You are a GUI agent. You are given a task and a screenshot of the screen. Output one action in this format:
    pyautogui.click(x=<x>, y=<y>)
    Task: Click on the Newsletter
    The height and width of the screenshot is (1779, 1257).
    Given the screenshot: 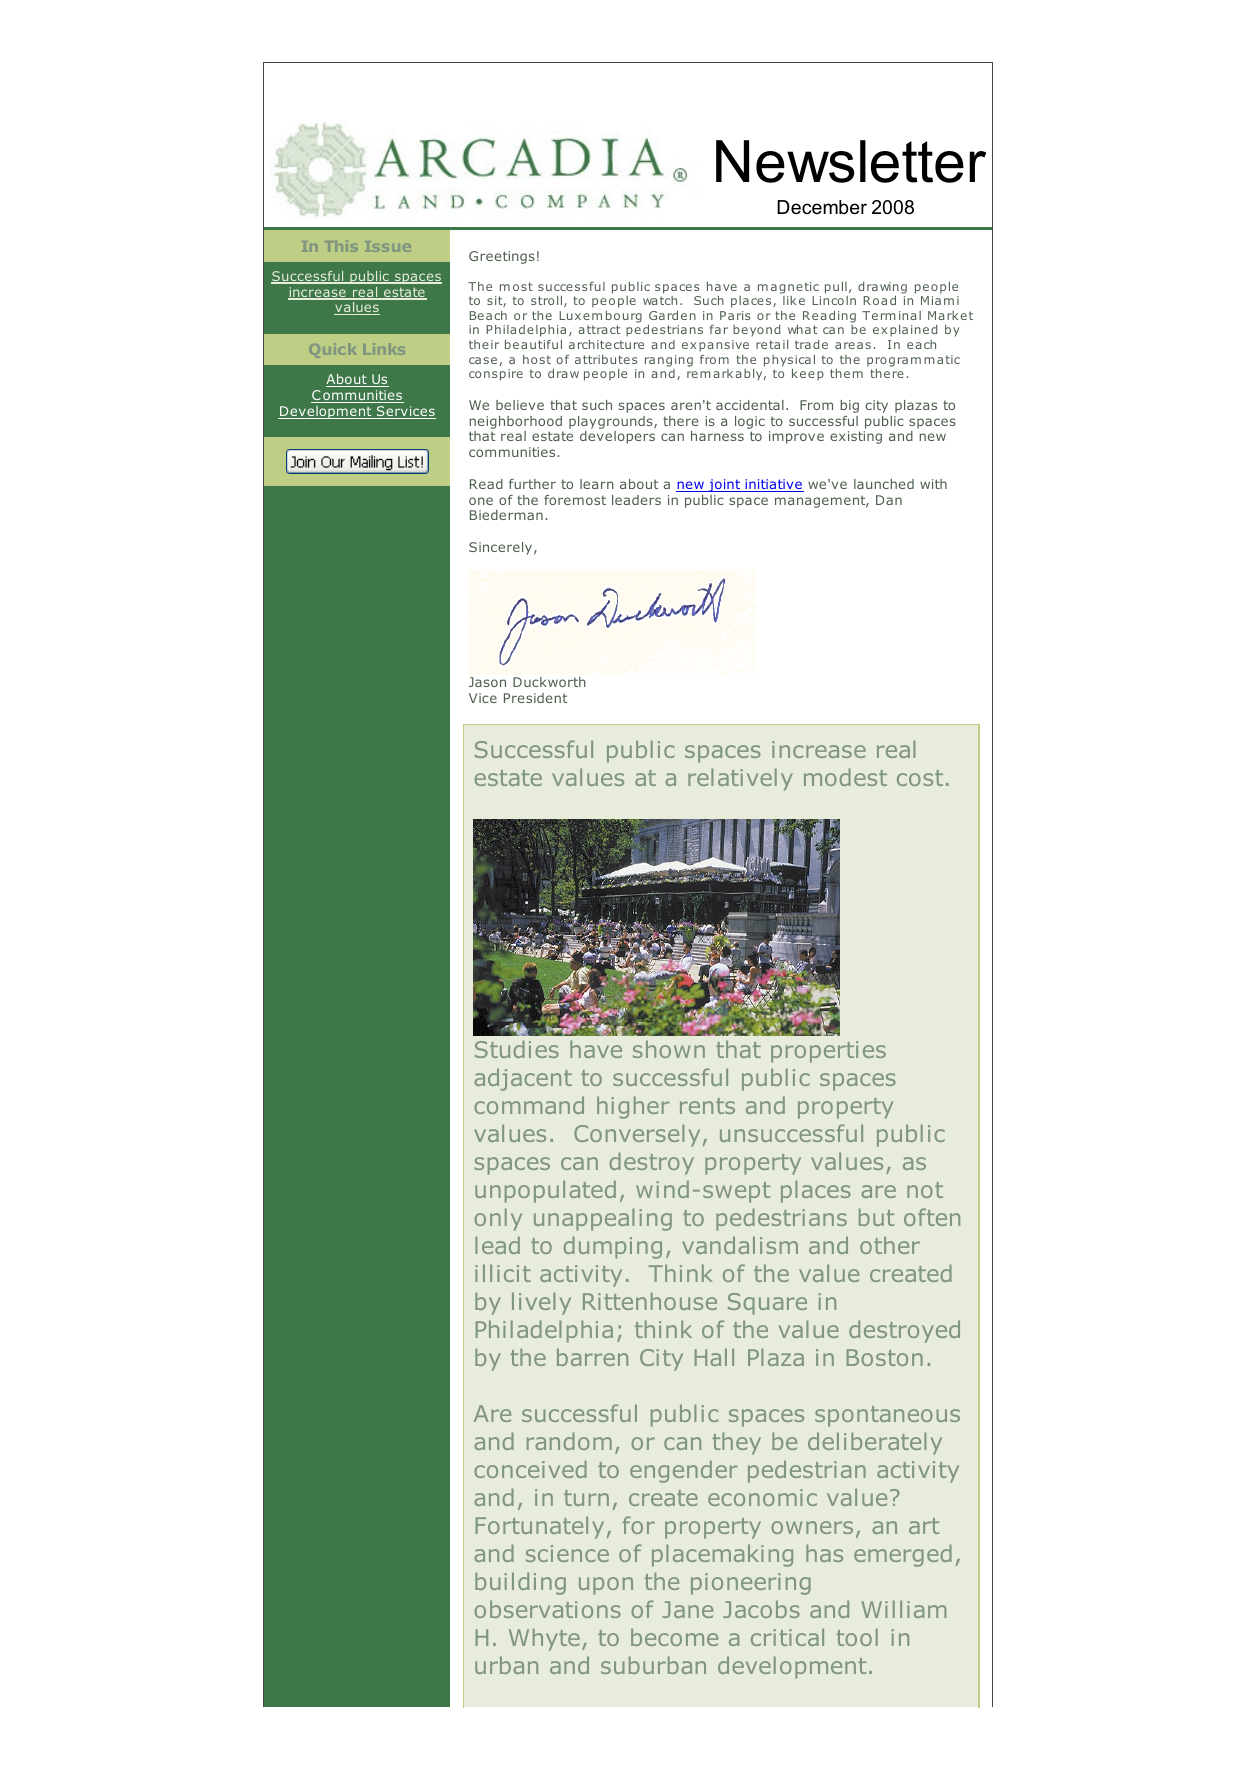 What is the action you would take?
    pyautogui.click(x=851, y=161)
